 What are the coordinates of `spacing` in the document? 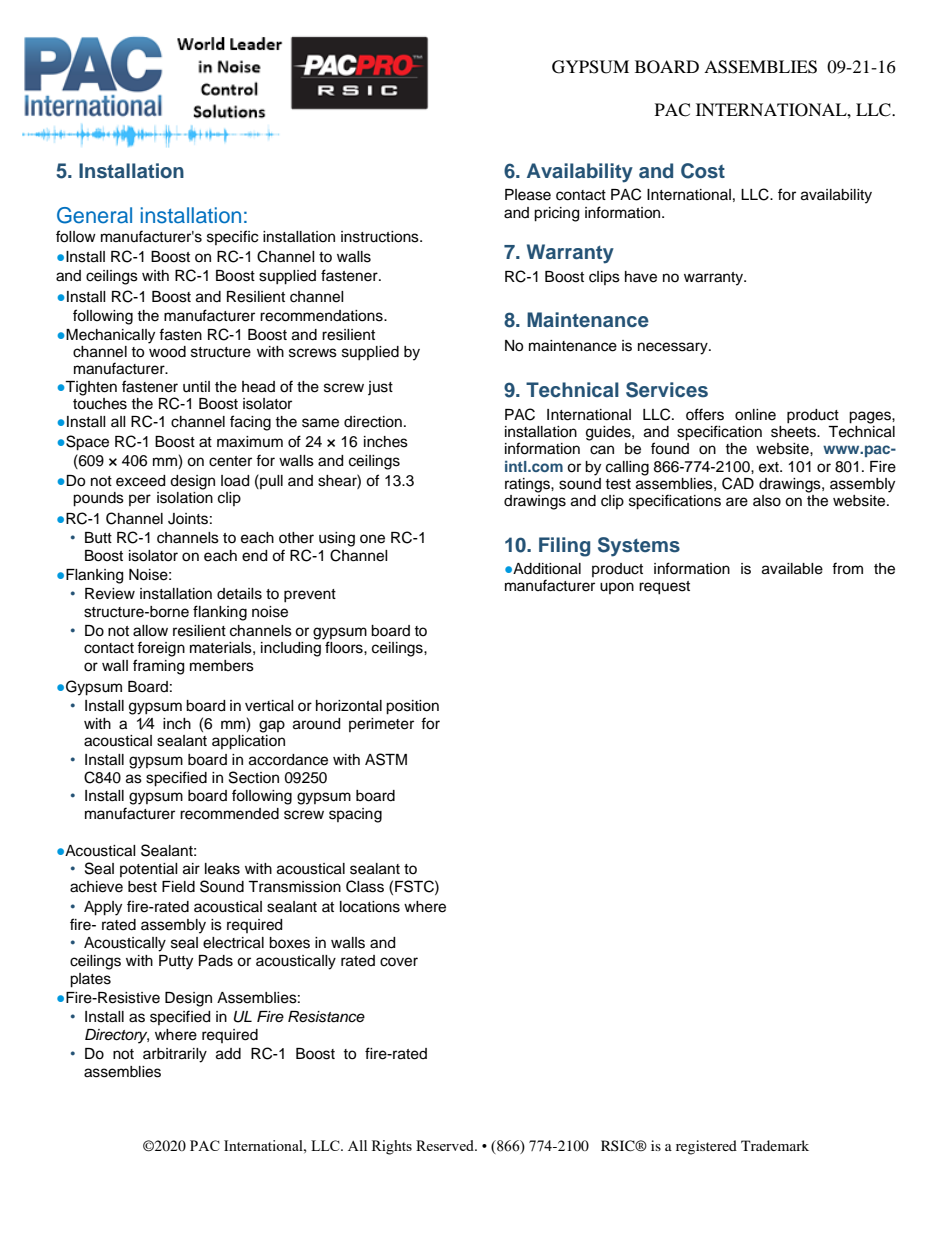 It's located at (355, 815).
